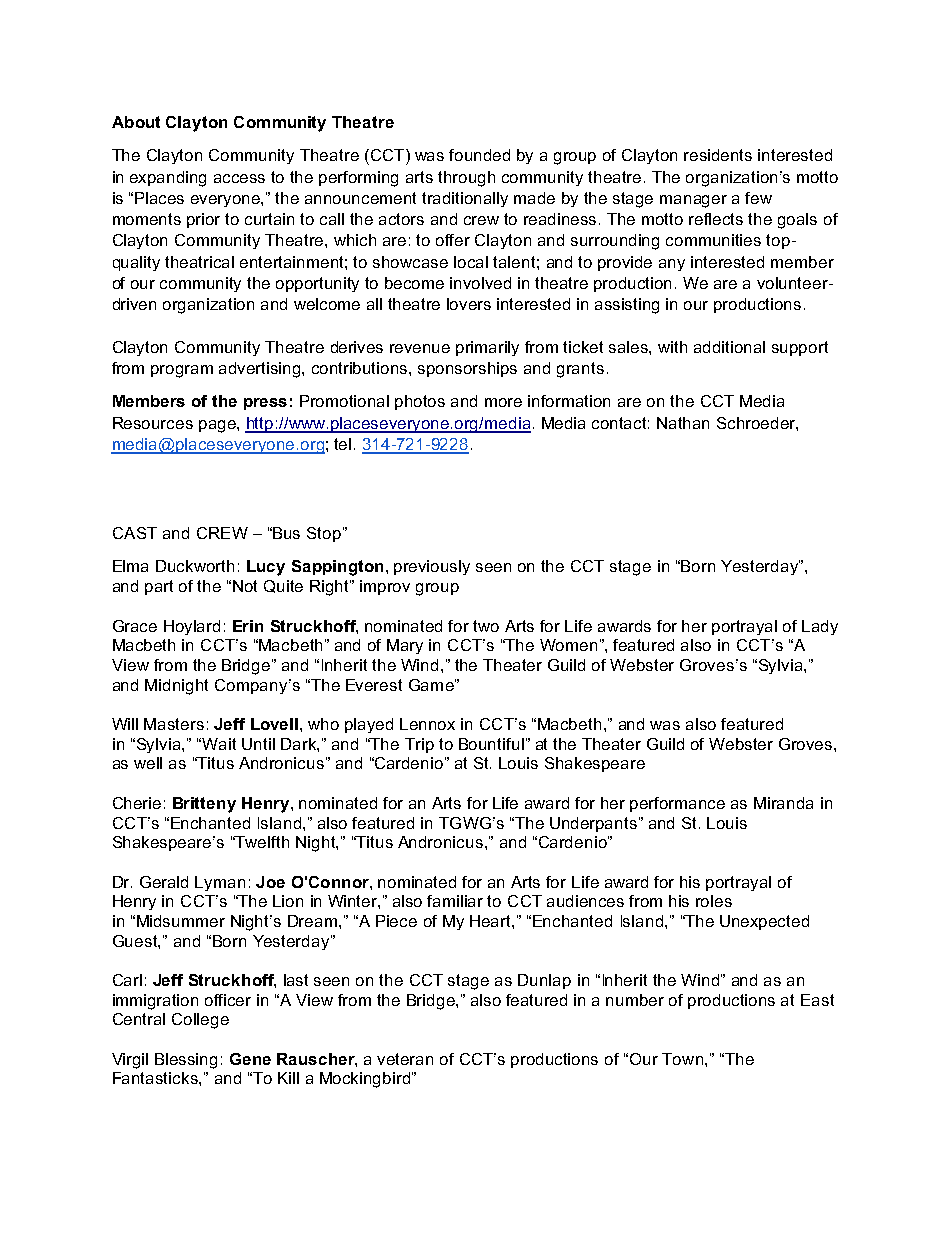 The width and height of the document is (952, 1233). What do you see at coordinates (479, 155) in the document?
I see `founded` at bounding box center [479, 155].
